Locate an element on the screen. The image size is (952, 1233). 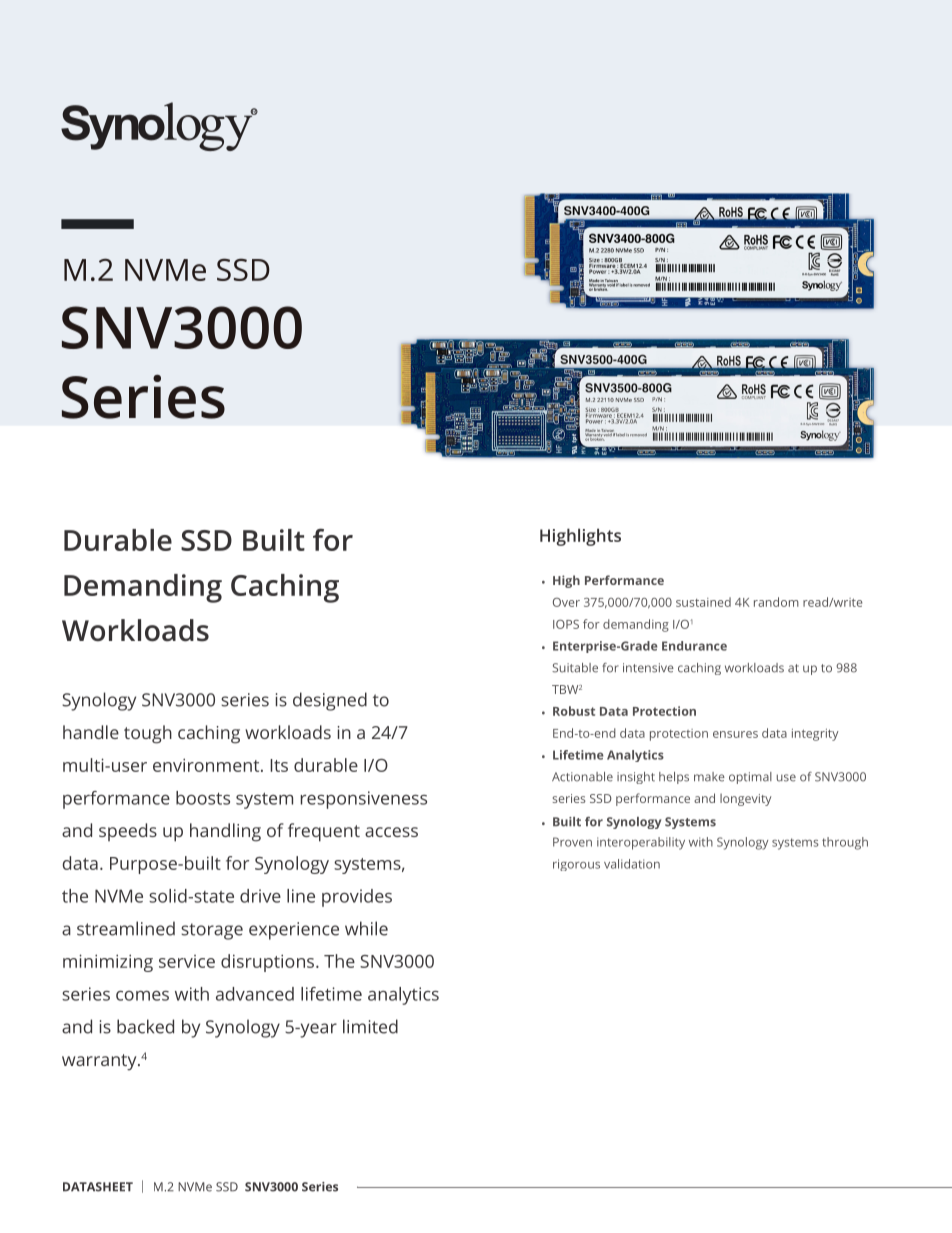
while is located at coordinates (366, 928).
